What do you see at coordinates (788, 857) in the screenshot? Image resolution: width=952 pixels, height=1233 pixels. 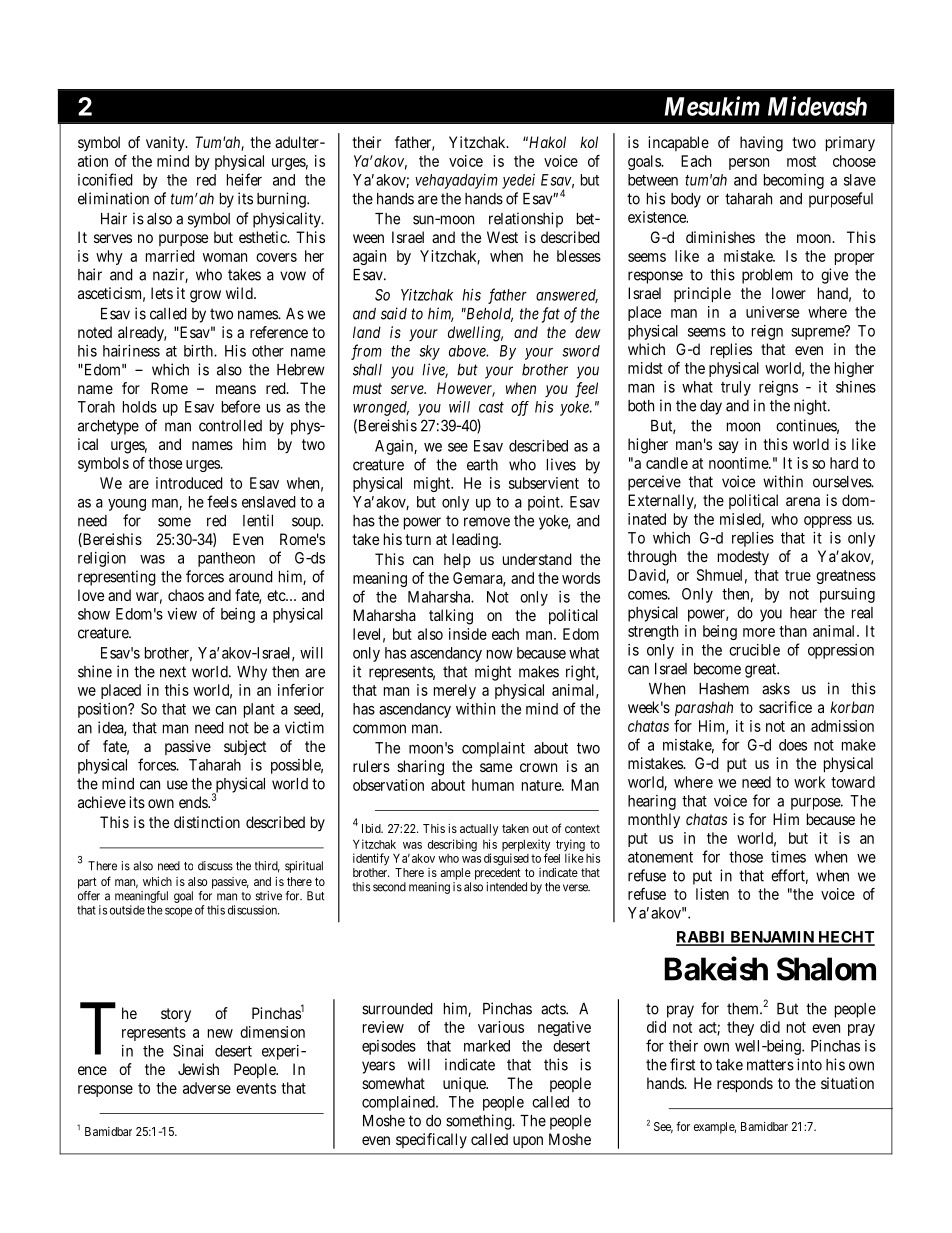 I see `times` at bounding box center [788, 857].
